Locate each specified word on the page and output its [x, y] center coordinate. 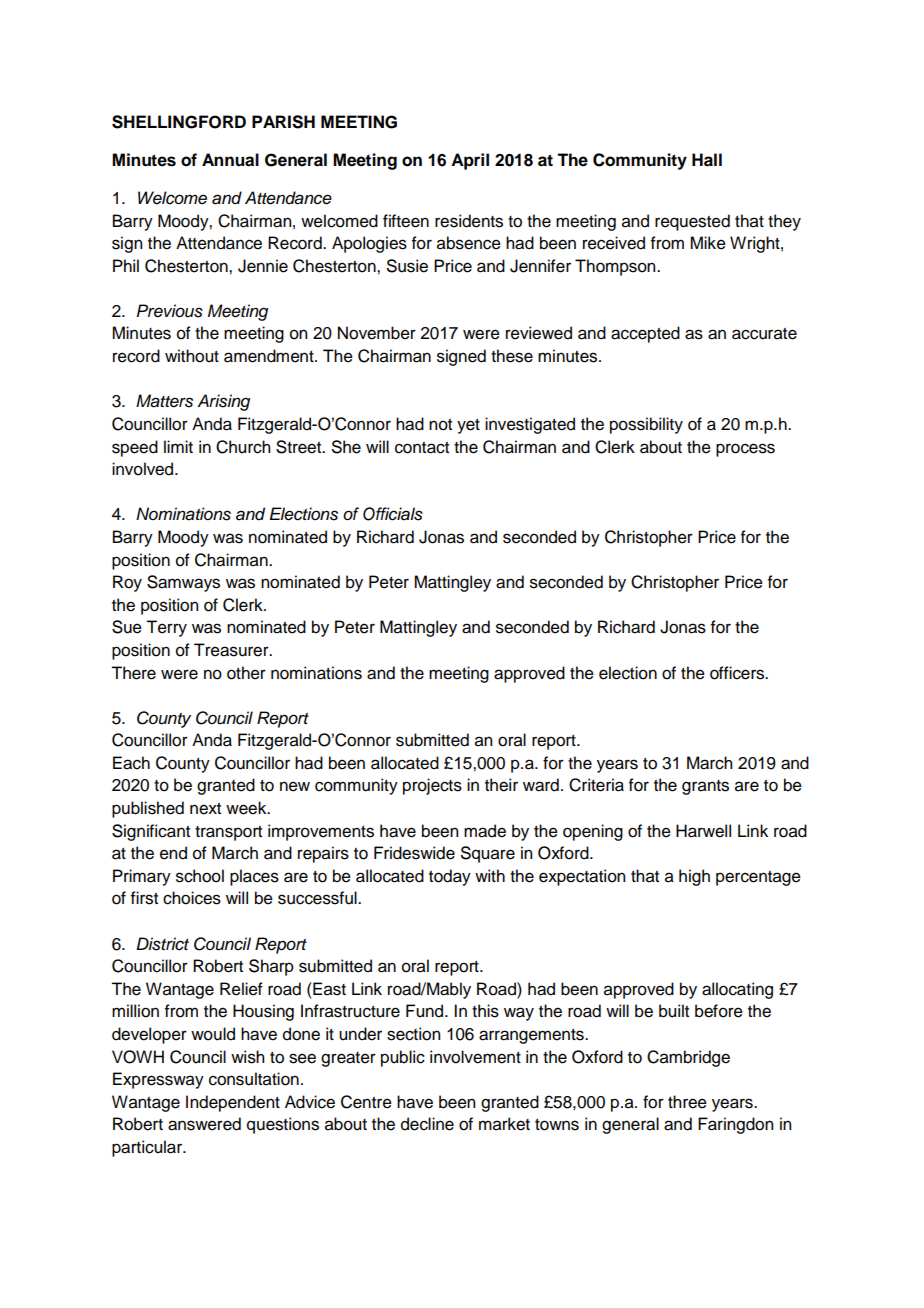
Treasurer [232, 650]
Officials [393, 514]
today [450, 877]
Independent [233, 1103]
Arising [223, 402]
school [200, 876]
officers [738, 673]
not [440, 425]
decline [427, 1124]
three [687, 1102]
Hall [707, 160]
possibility [646, 425]
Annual [230, 160]
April [470, 161]
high [694, 877]
